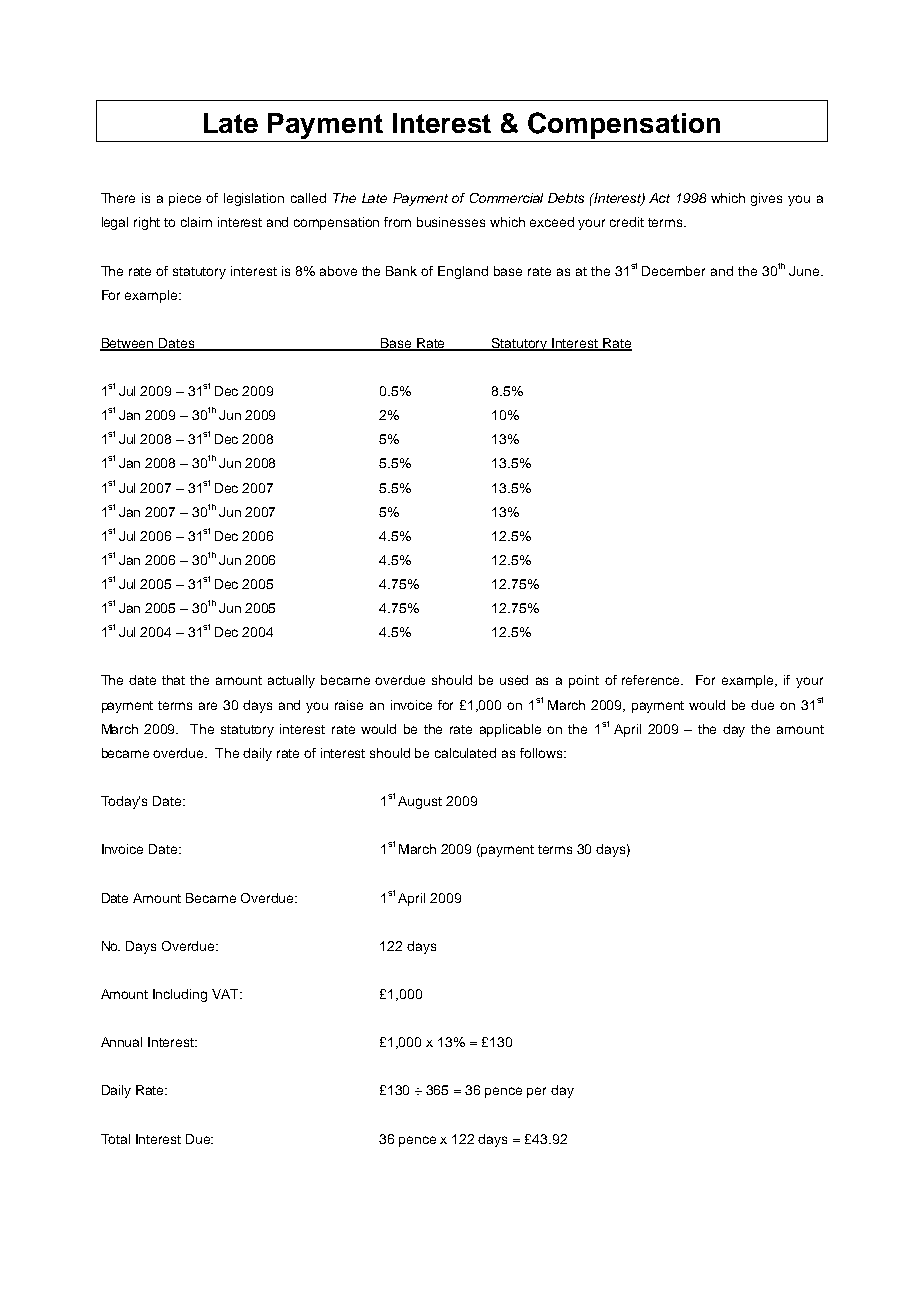 The width and height of the page is (924, 1308). Describe the element at coordinates (463, 272) in the page. I see `England` at that location.
